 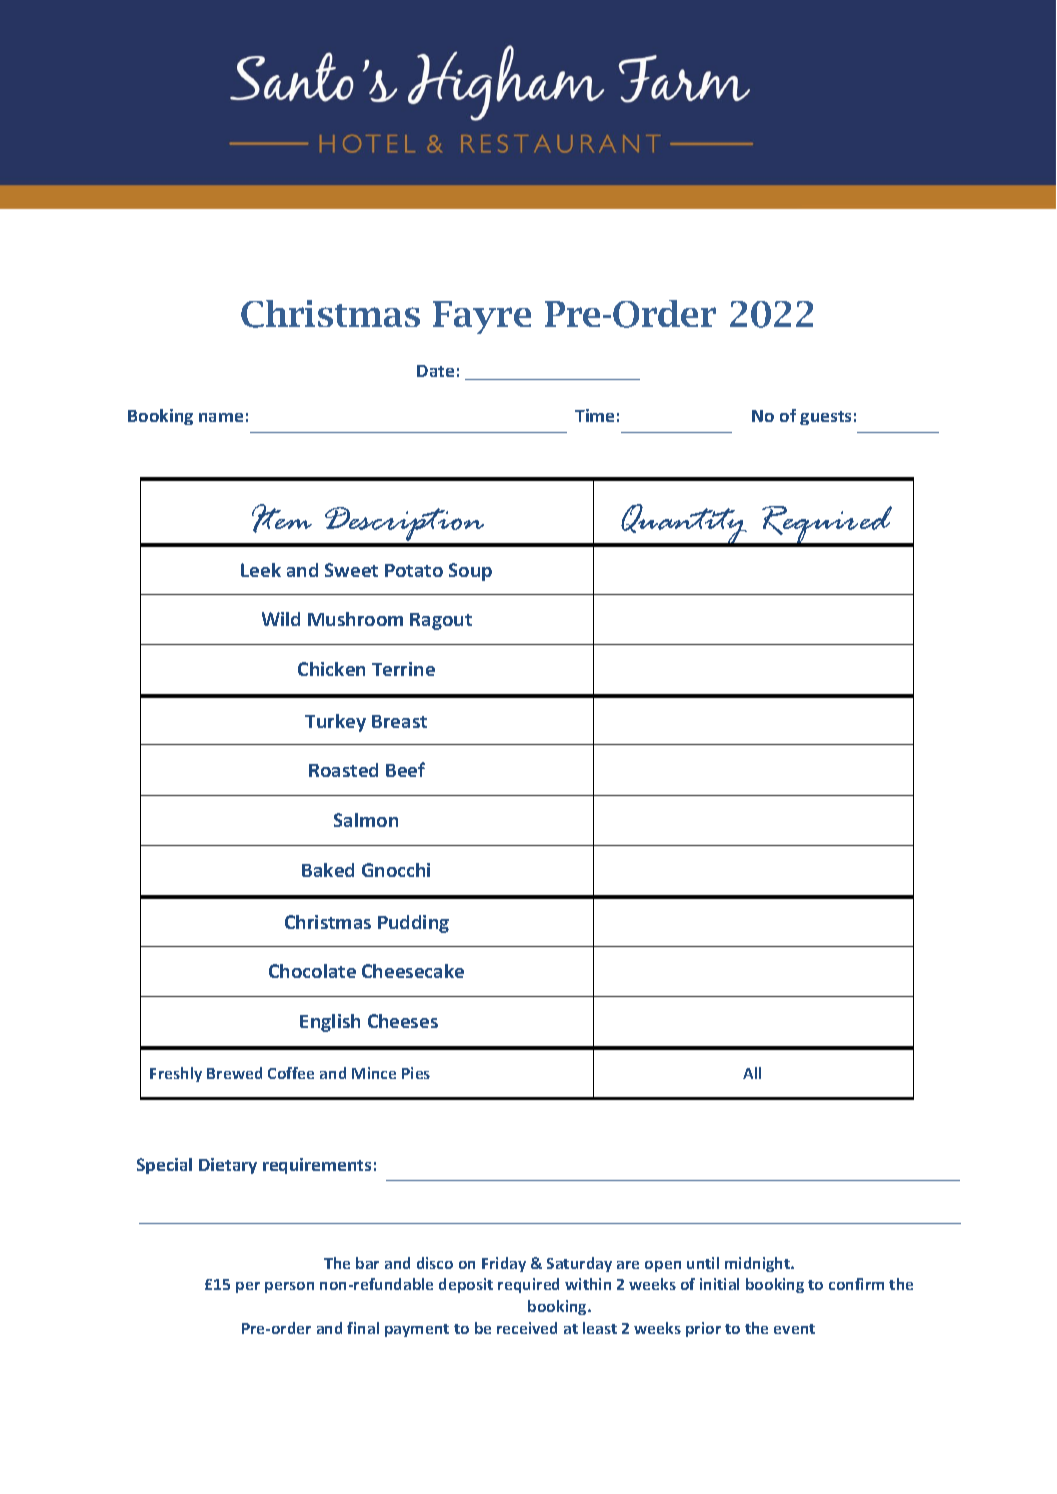 What do you see at coordinates (221, 417) in the page?
I see `name` at bounding box center [221, 417].
